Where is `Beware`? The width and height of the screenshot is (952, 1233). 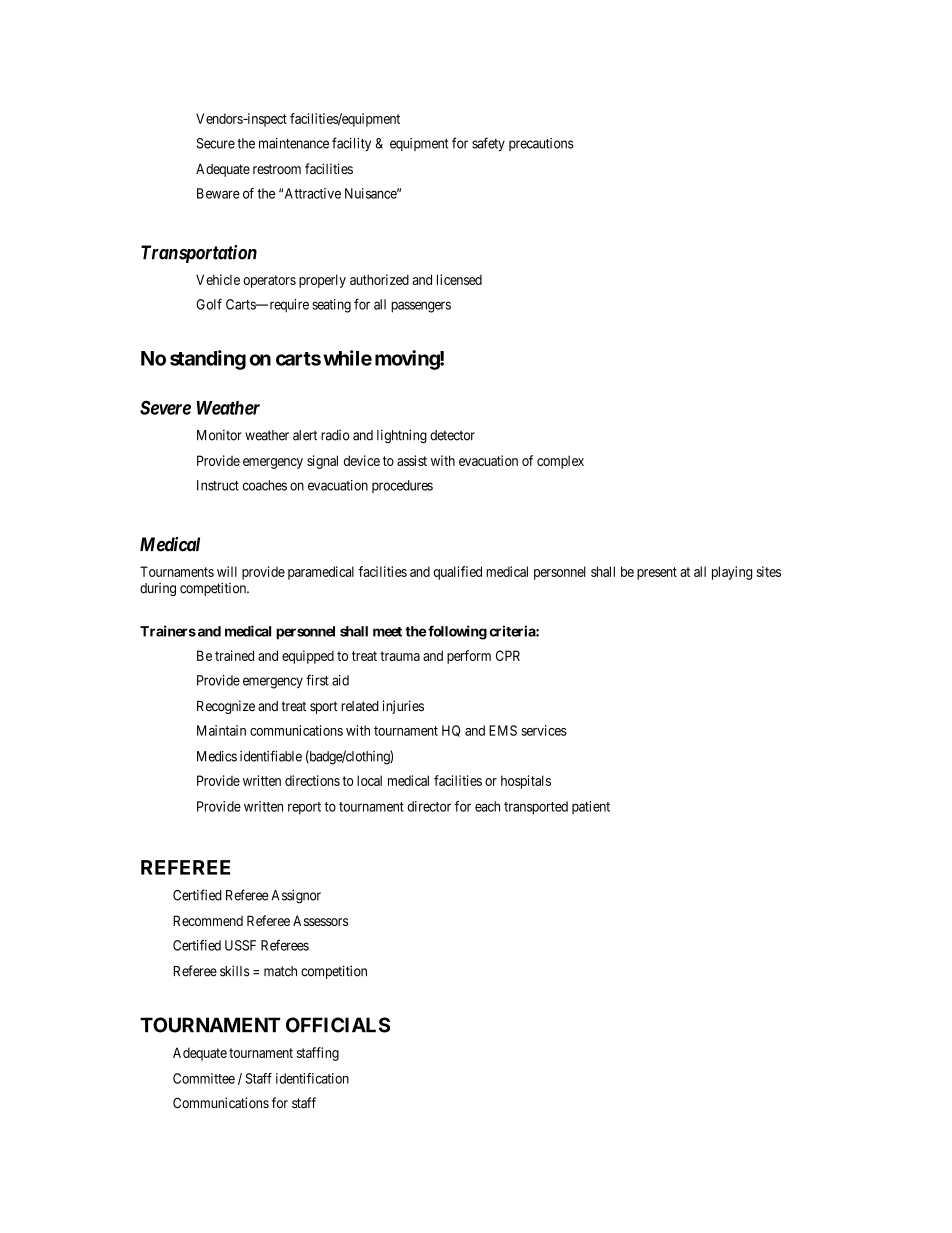 Beware is located at coordinates (218, 193).
